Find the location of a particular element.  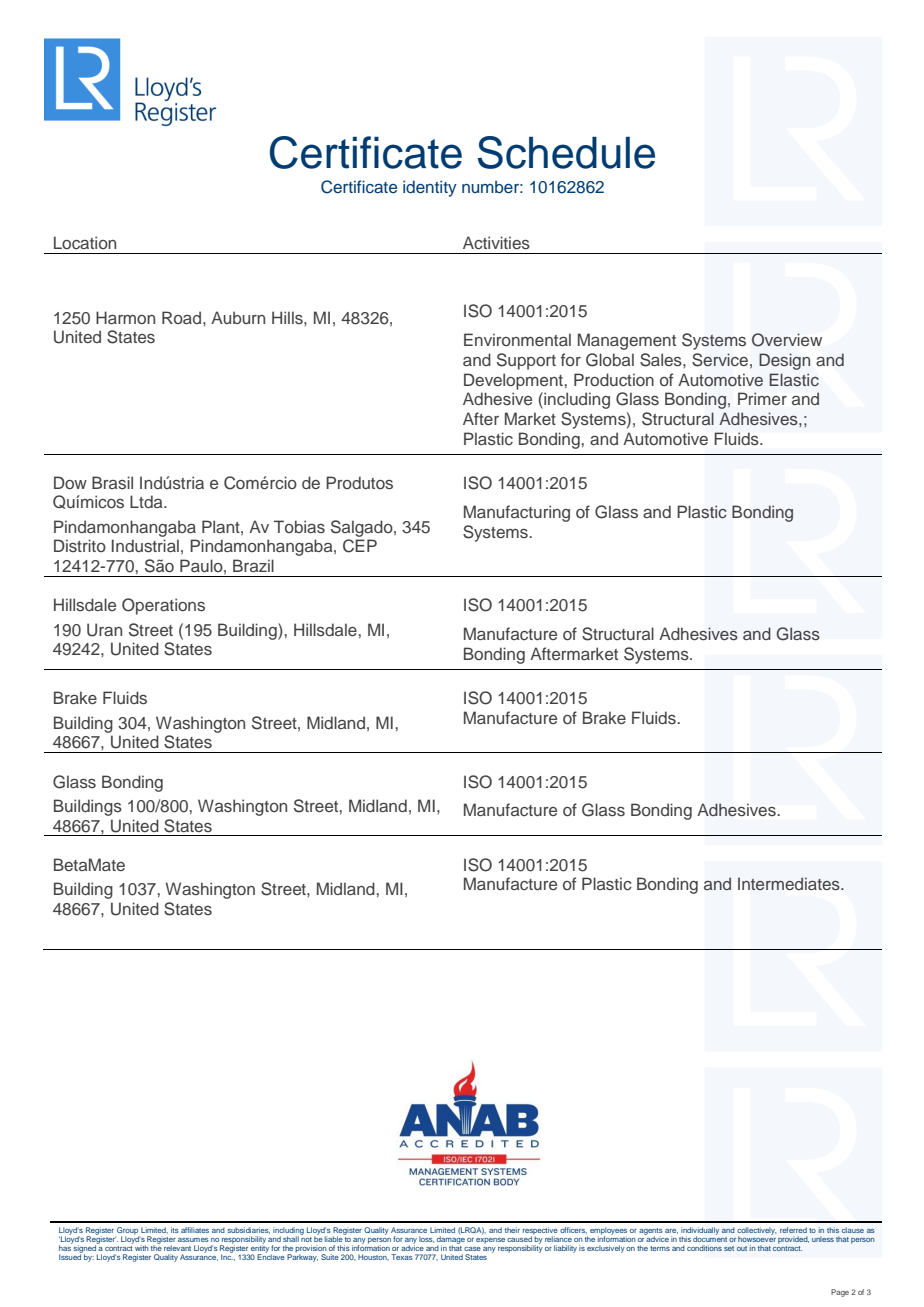

Schedule is located at coordinates (566, 152).
